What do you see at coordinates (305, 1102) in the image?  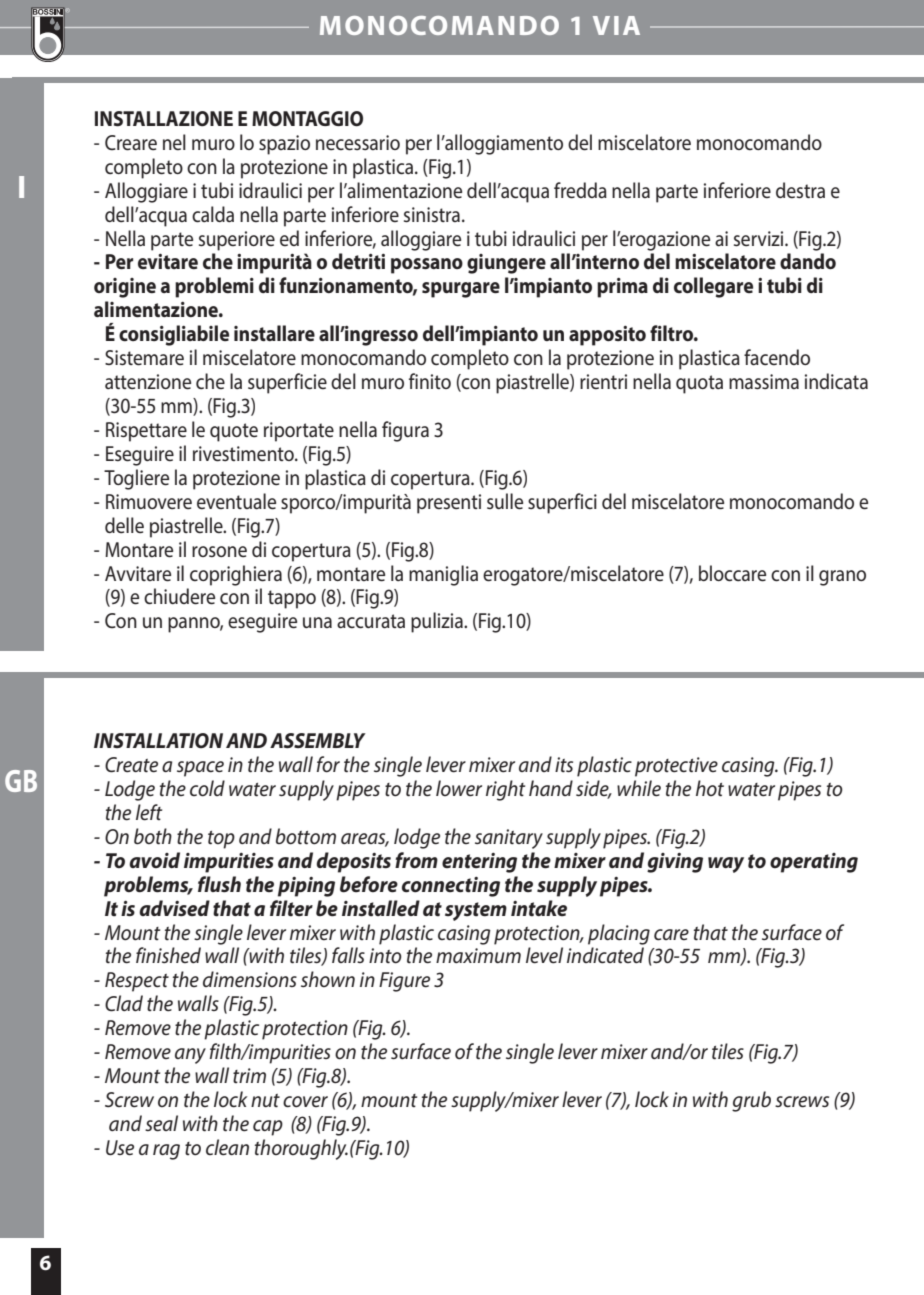 I see `cover` at bounding box center [305, 1102].
